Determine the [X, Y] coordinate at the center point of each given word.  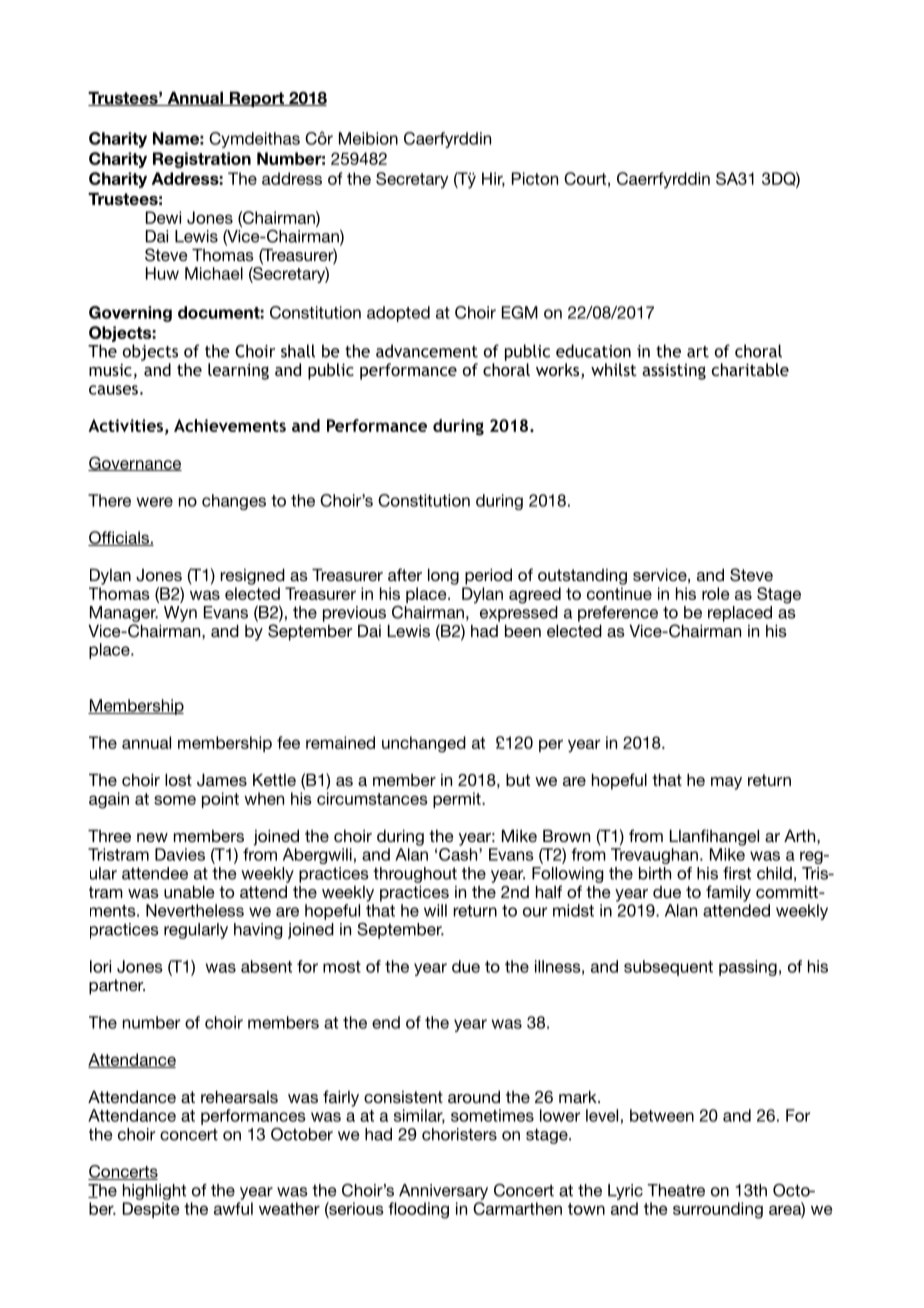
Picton [535, 178]
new [152, 837]
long [443, 576]
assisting [674, 371]
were [155, 502]
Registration [202, 160]
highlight [154, 1192]
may [726, 783]
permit [458, 800]
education [593, 351]
